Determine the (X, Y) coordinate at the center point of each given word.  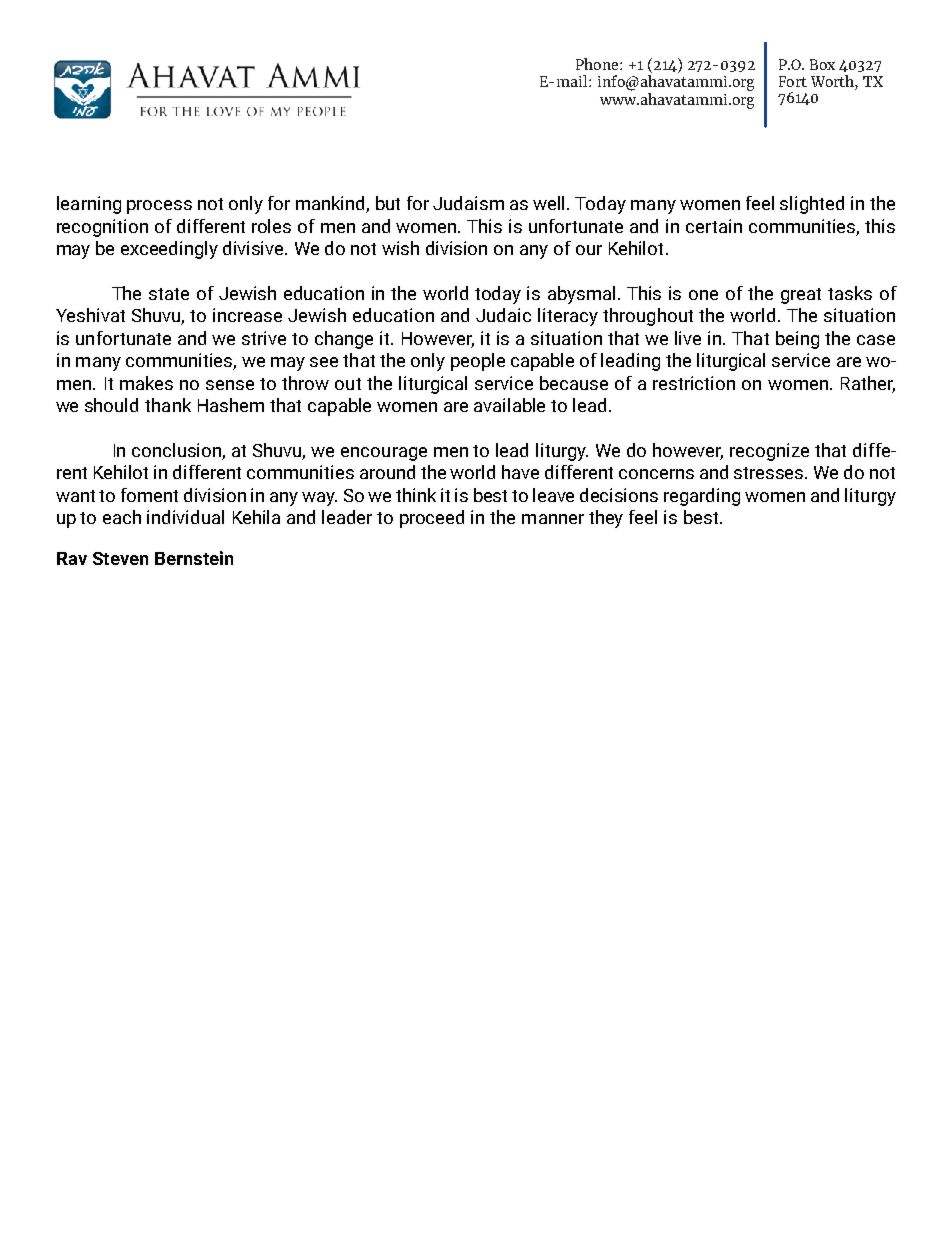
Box (822, 64)
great (801, 296)
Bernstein (194, 558)
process (159, 207)
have (520, 472)
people (478, 362)
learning (89, 205)
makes (146, 383)
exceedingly (169, 250)
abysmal (581, 295)
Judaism (468, 203)
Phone (598, 64)
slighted (812, 205)
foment (149, 495)
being (797, 340)
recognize (769, 452)
